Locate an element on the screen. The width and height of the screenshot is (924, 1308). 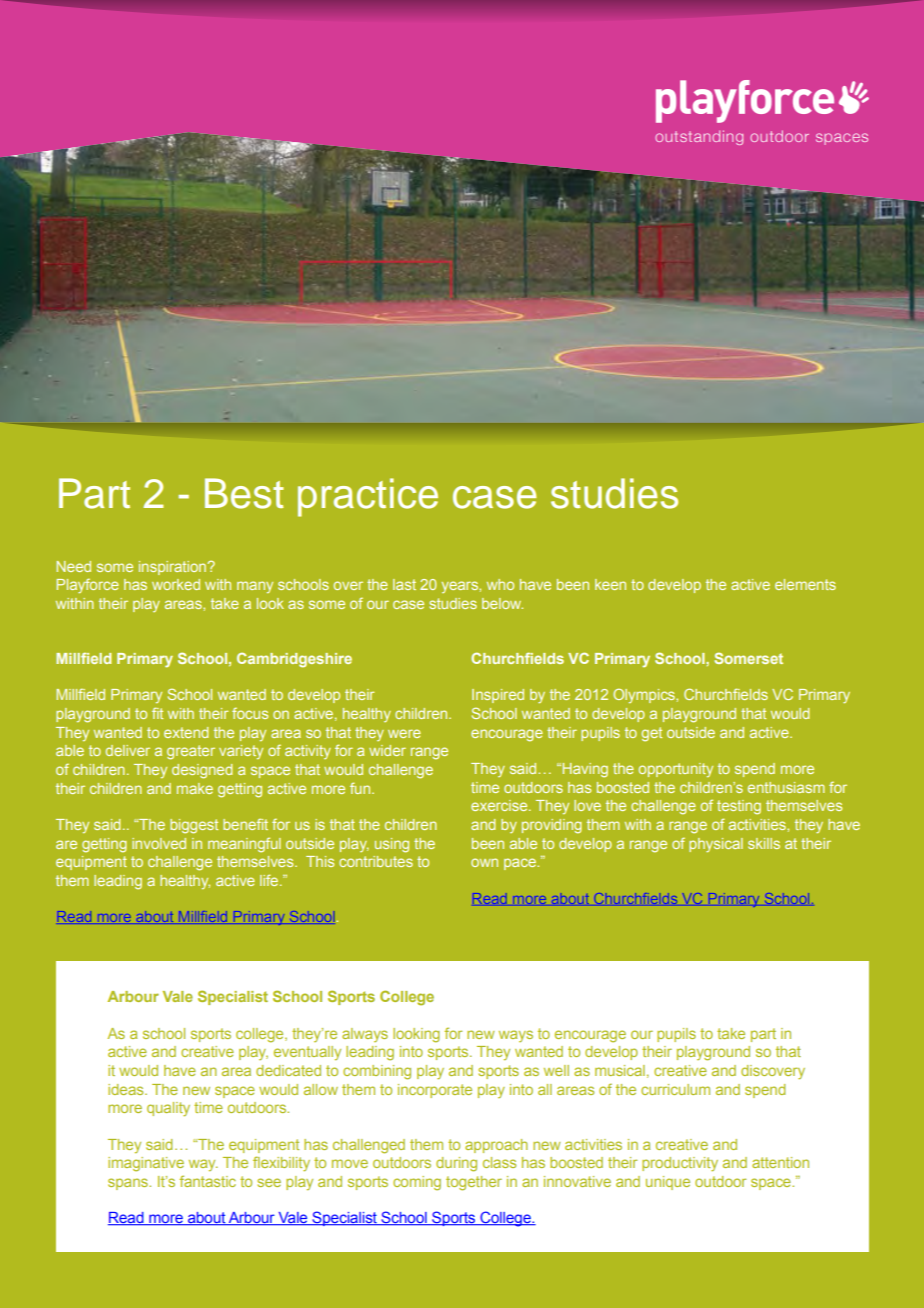
during is located at coordinates (456, 1164).
